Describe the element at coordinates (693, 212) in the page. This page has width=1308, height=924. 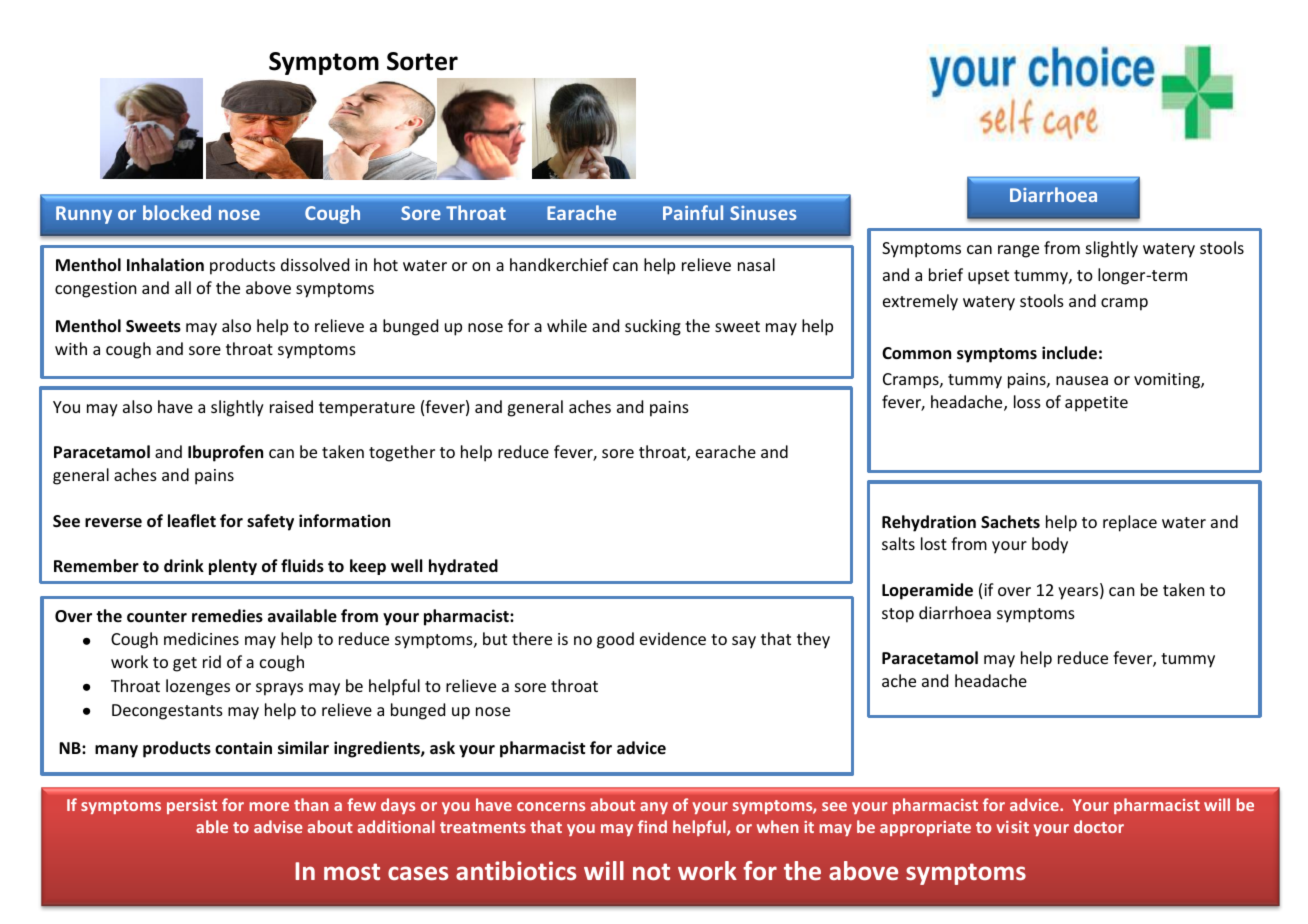
I see `Painful` at that location.
